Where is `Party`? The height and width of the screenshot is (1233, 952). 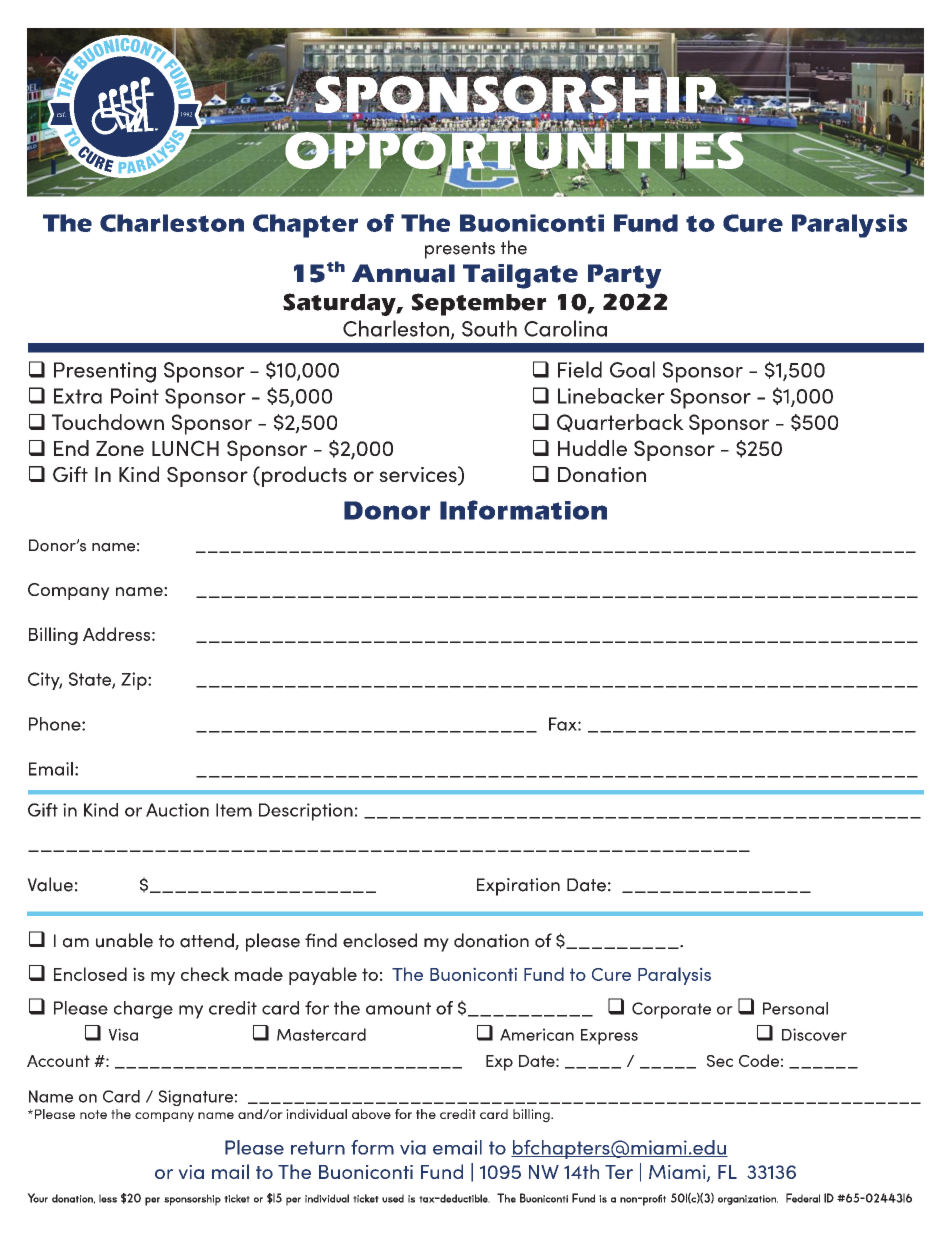 Party is located at coordinates (624, 276).
